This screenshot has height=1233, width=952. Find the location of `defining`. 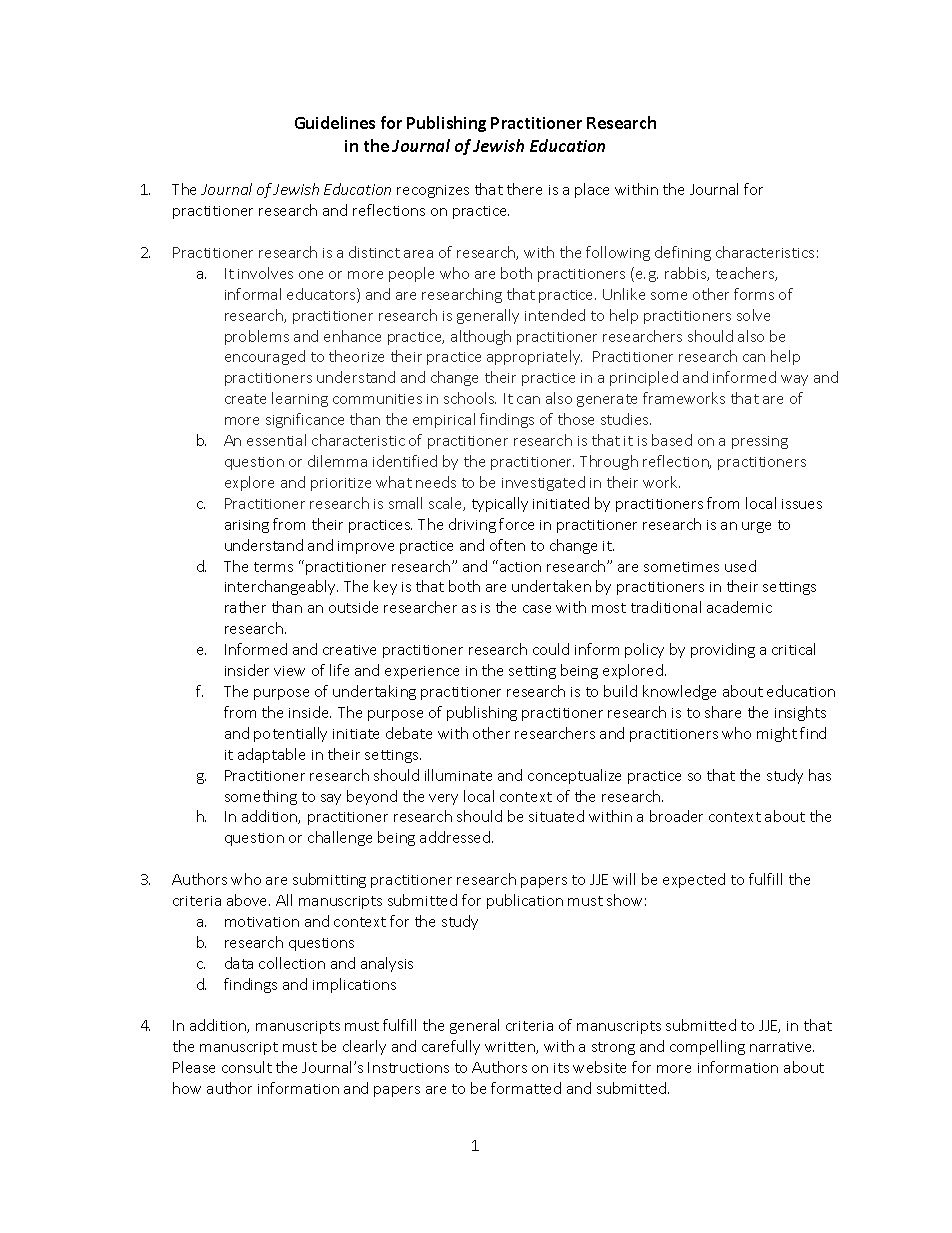

defining is located at coordinates (683, 253).
